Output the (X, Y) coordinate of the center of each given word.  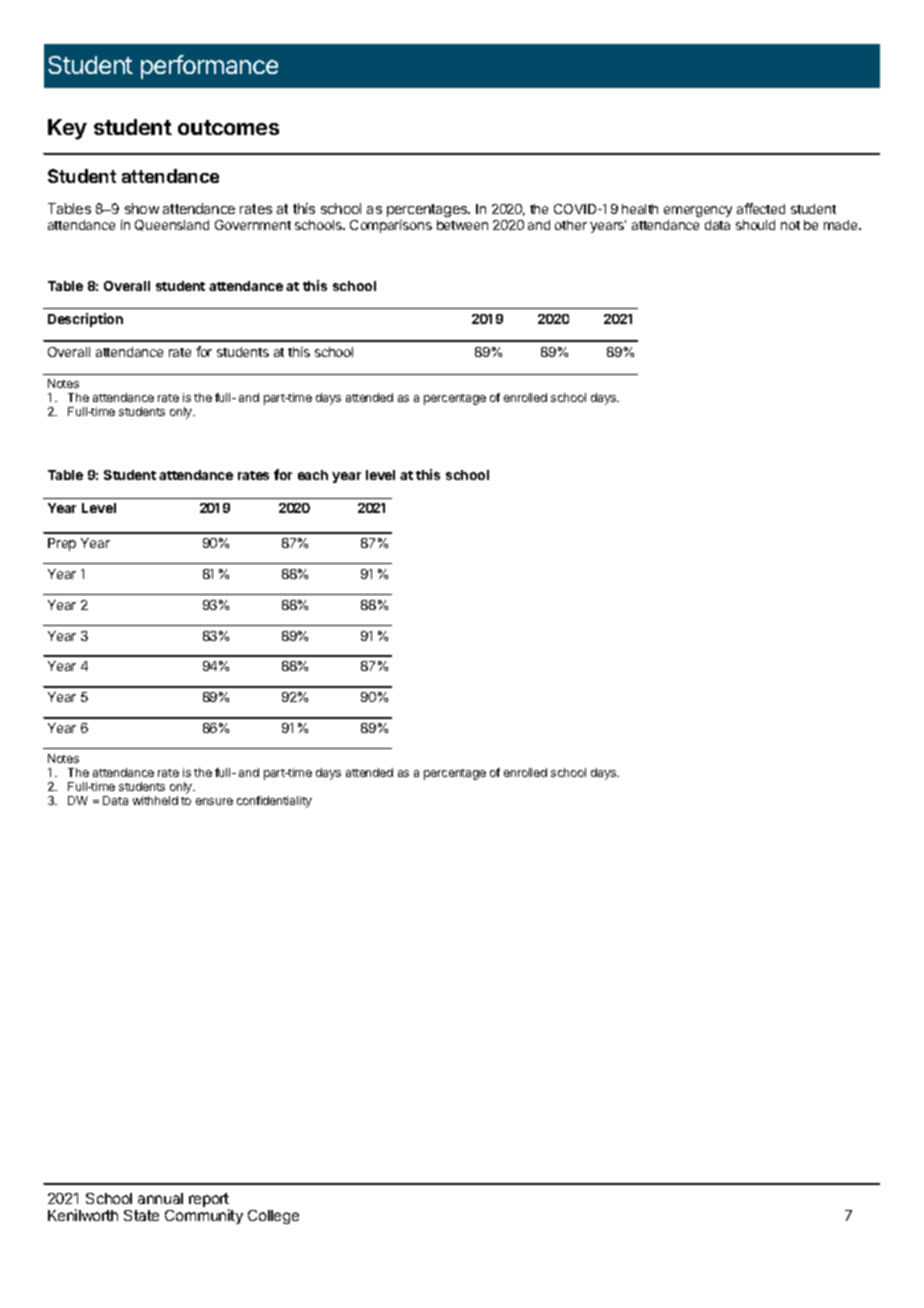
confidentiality (274, 802)
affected (761, 208)
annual (160, 1198)
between (462, 225)
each (313, 475)
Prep (62, 544)
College (273, 1217)
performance (209, 67)
